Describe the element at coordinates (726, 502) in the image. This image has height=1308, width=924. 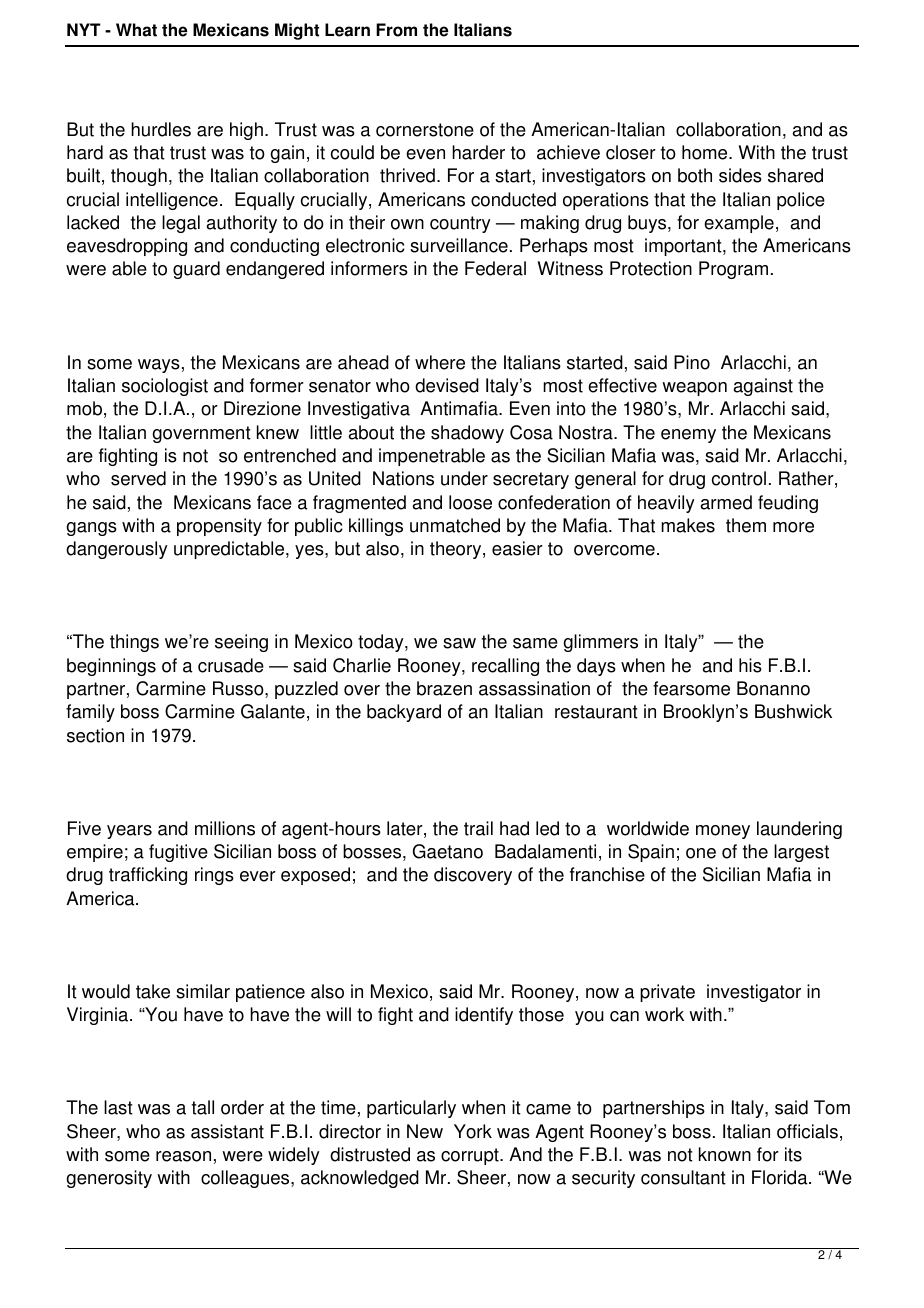
I see `armed` at that location.
